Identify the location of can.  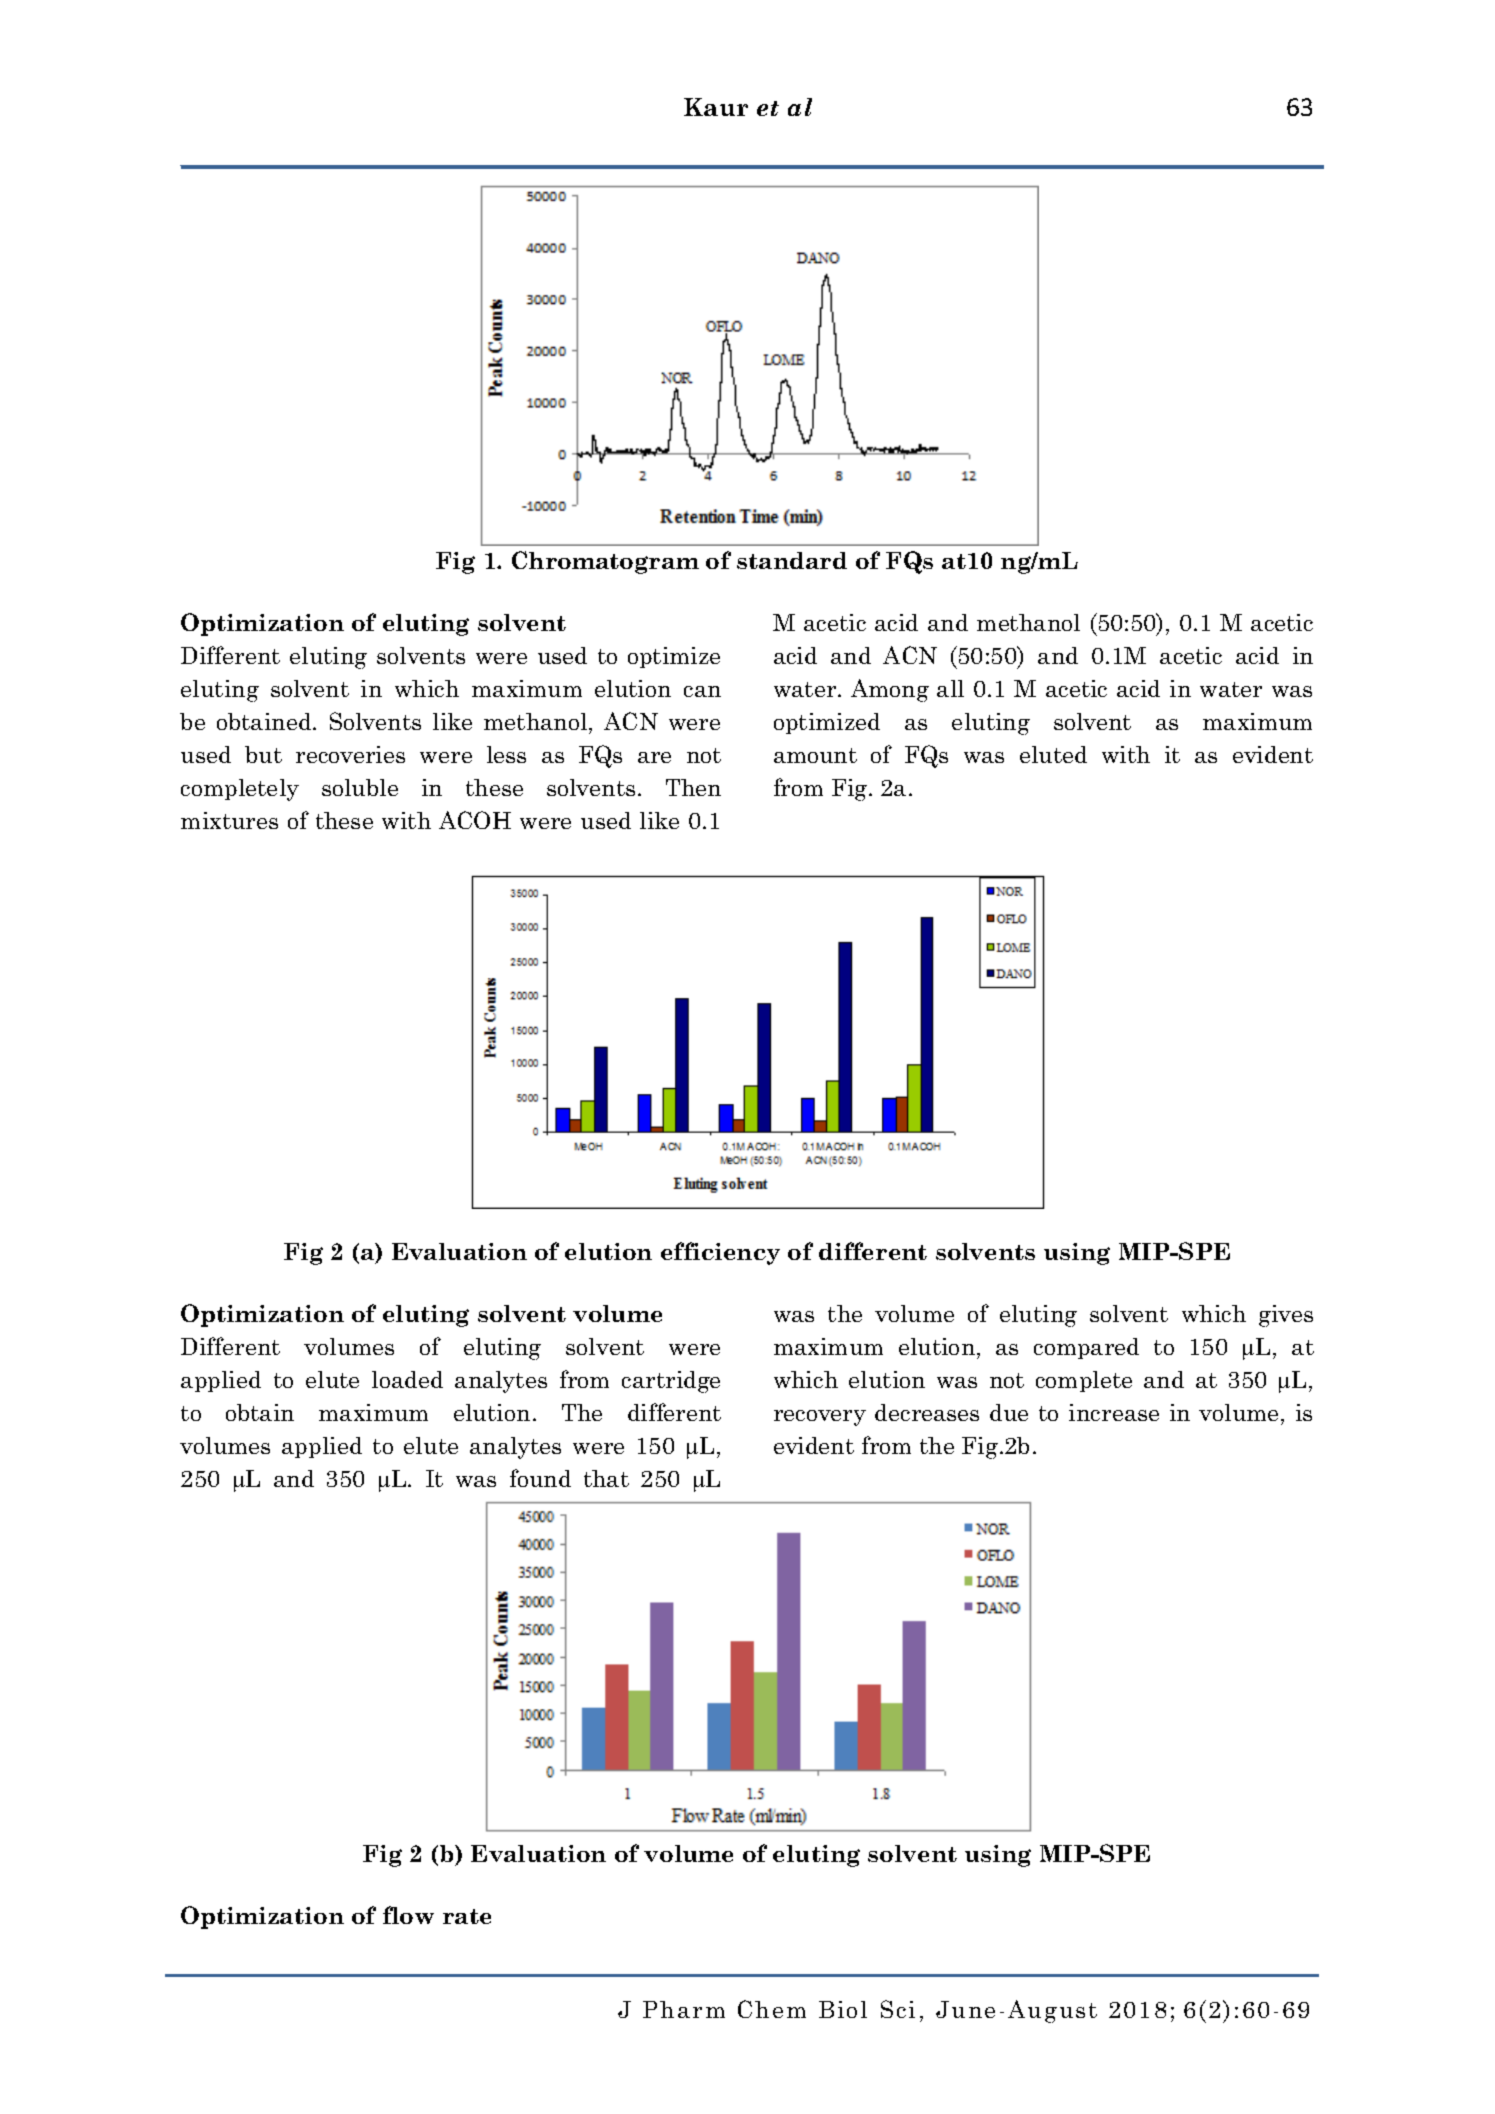
(702, 691).
